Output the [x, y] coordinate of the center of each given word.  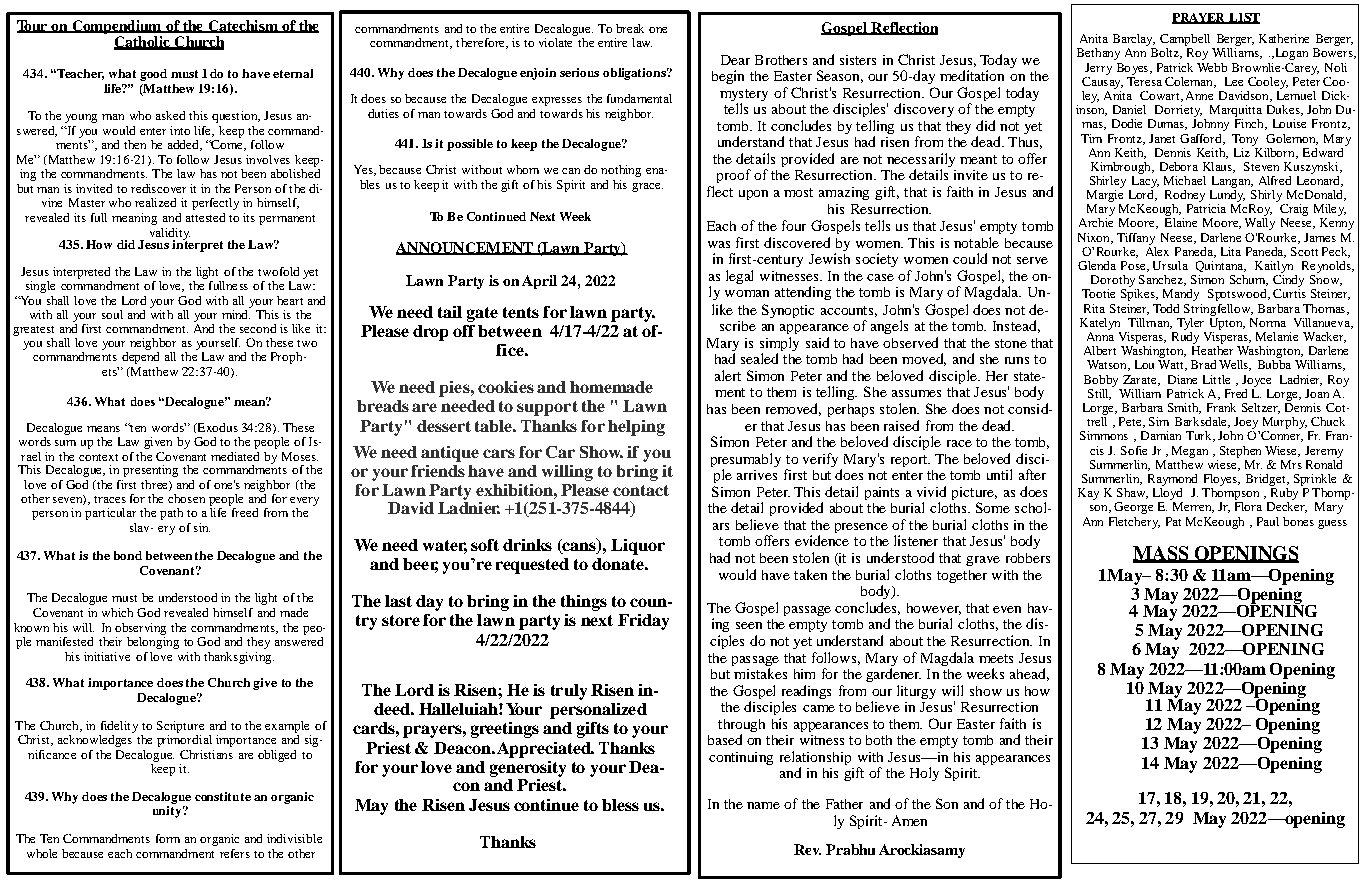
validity [170, 235]
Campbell [1185, 40]
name [763, 805]
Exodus [216, 428]
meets [996, 658]
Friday [643, 622]
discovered [797, 242]
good [153, 75]
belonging [153, 641]
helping [636, 428]
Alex [1157, 250]
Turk [1200, 436]
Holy [924, 774]
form [168, 838]
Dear [735, 60]
